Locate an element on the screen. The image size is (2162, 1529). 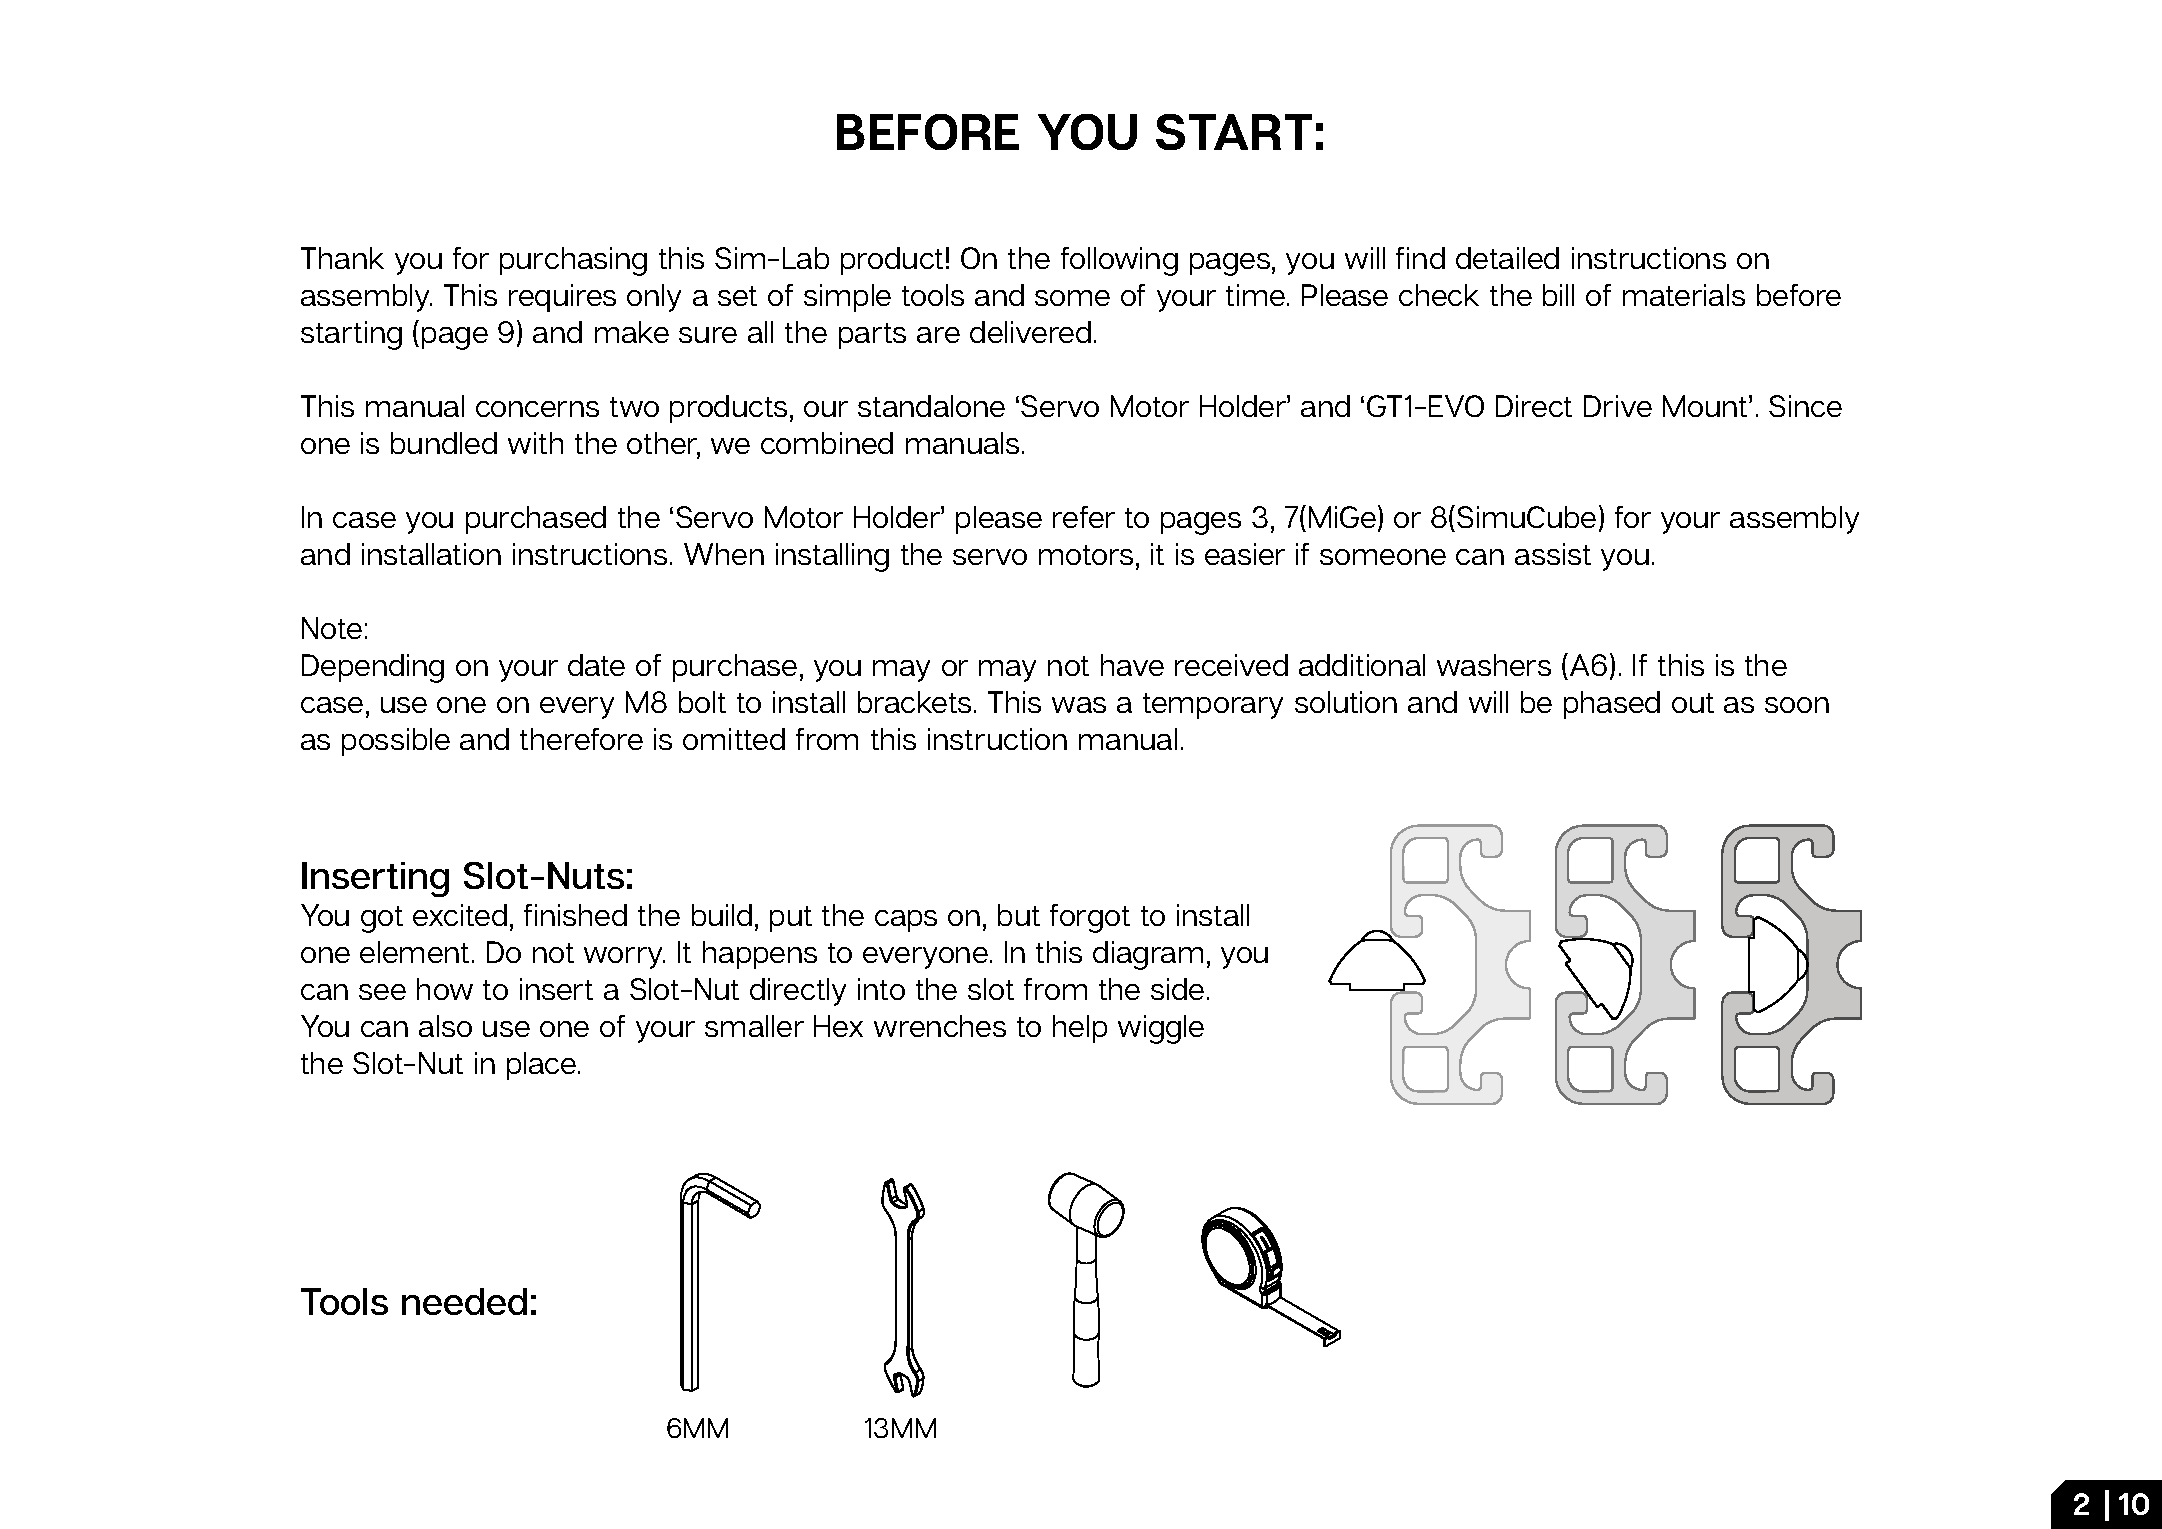
help is located at coordinates (1080, 1029).
